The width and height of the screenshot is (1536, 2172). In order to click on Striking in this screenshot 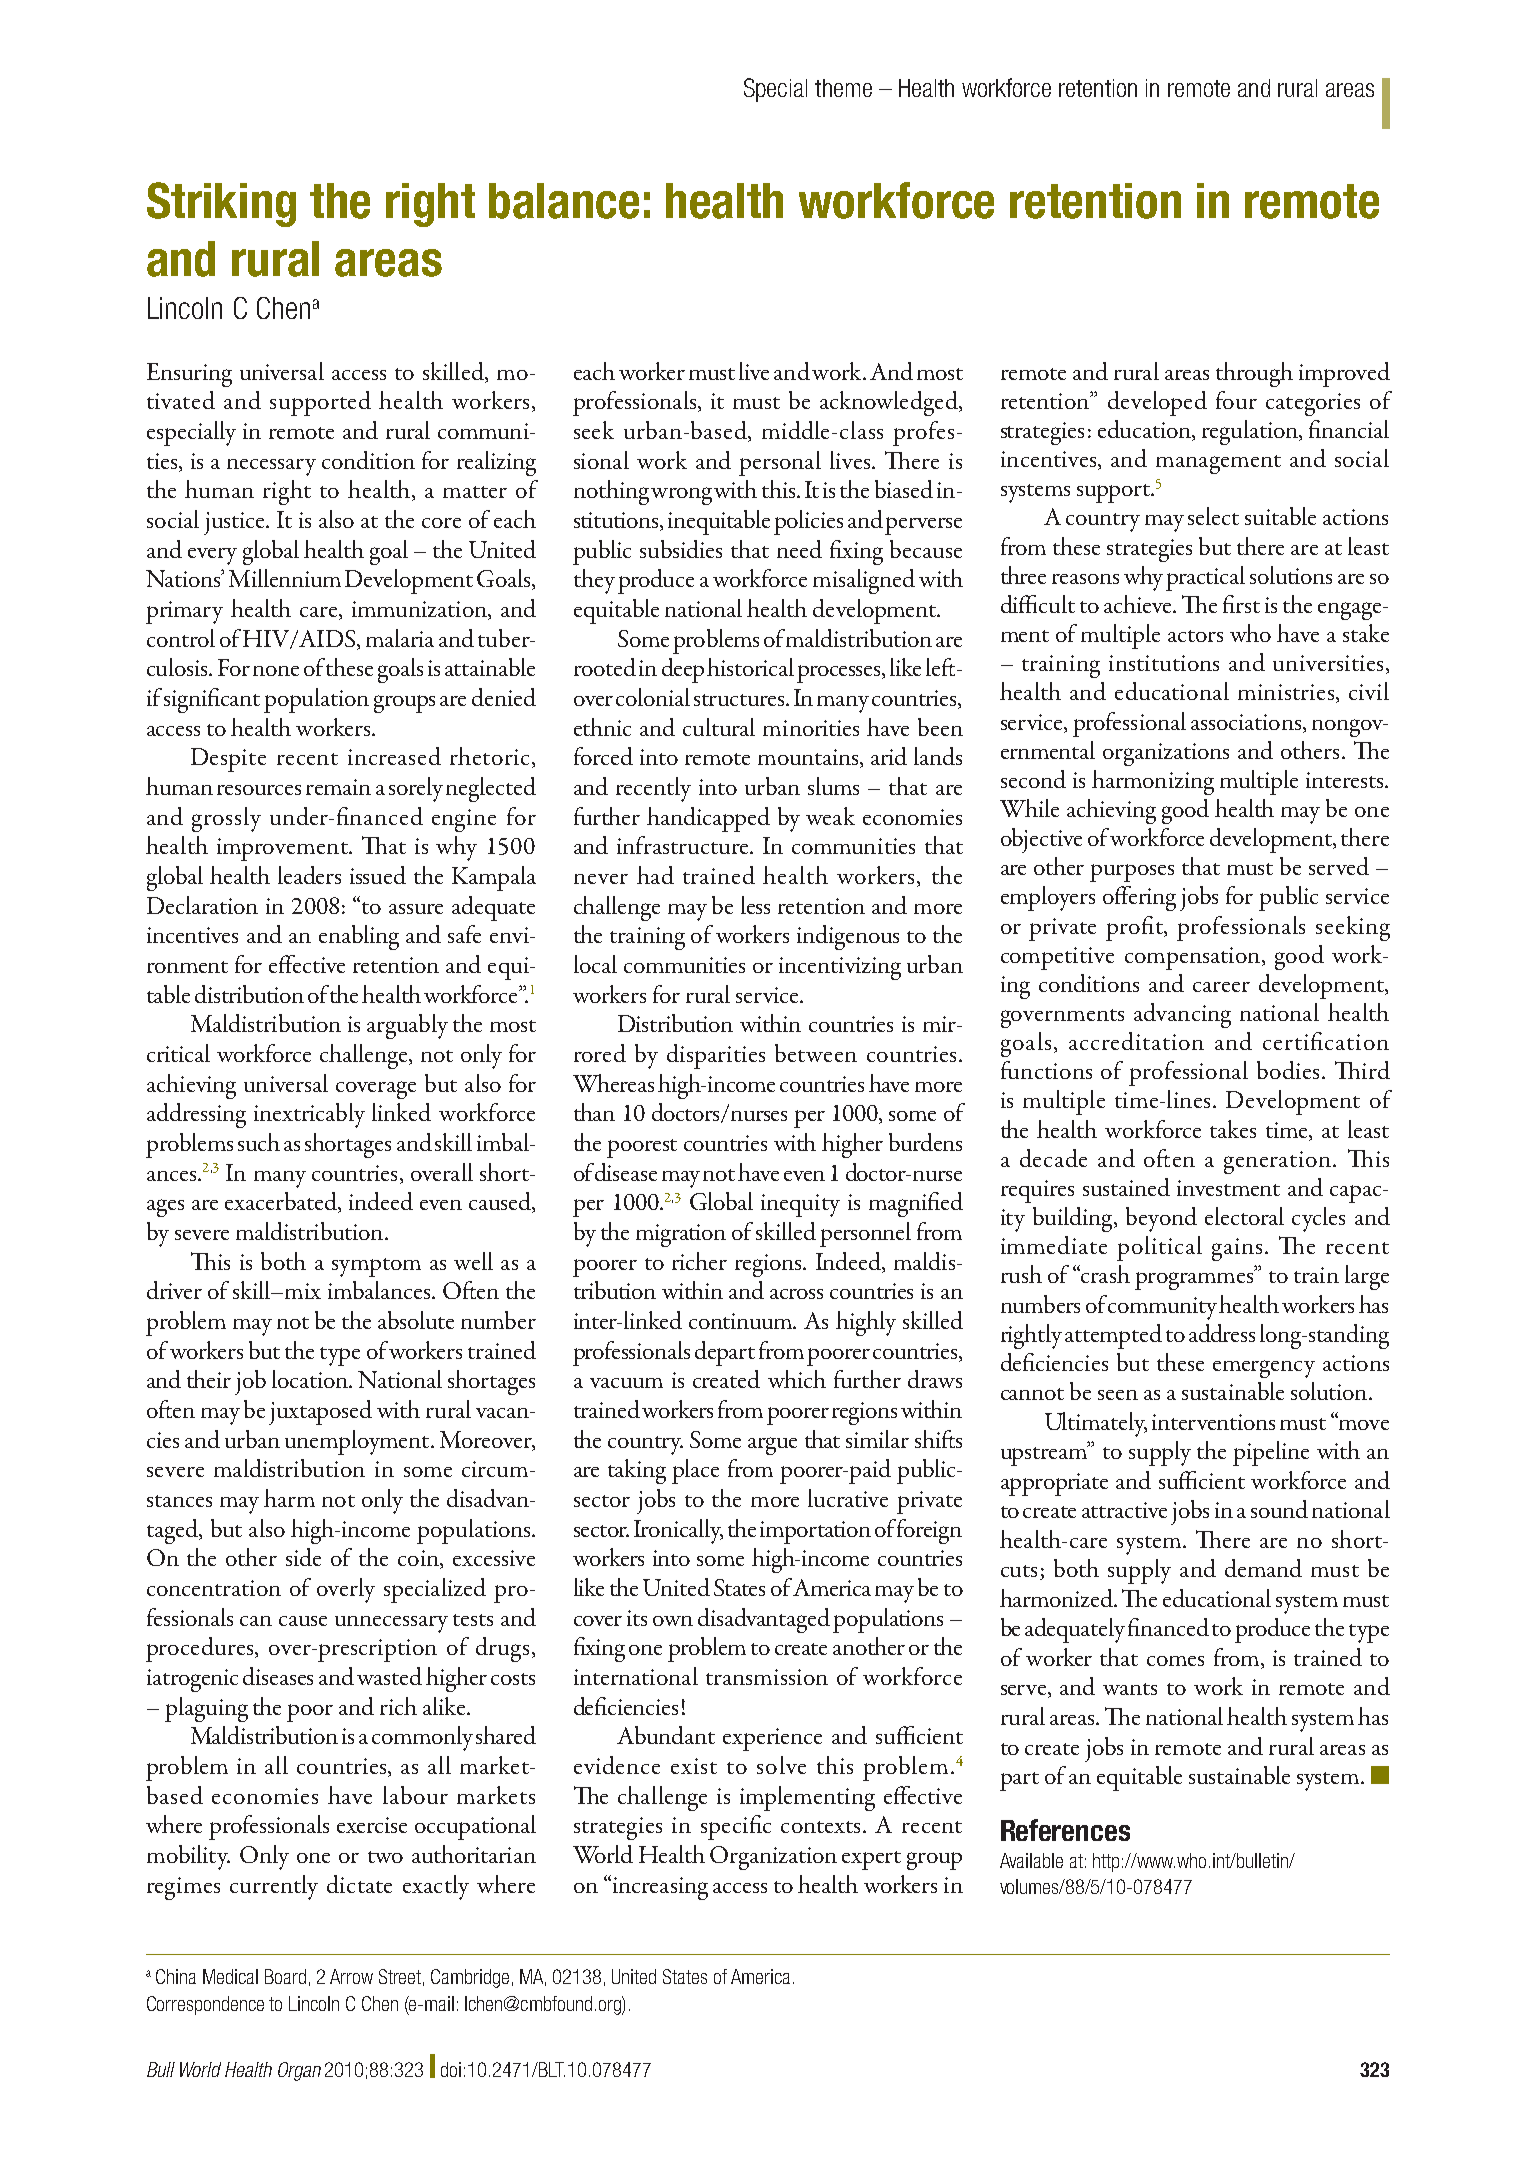, I will do `click(221, 204)`.
